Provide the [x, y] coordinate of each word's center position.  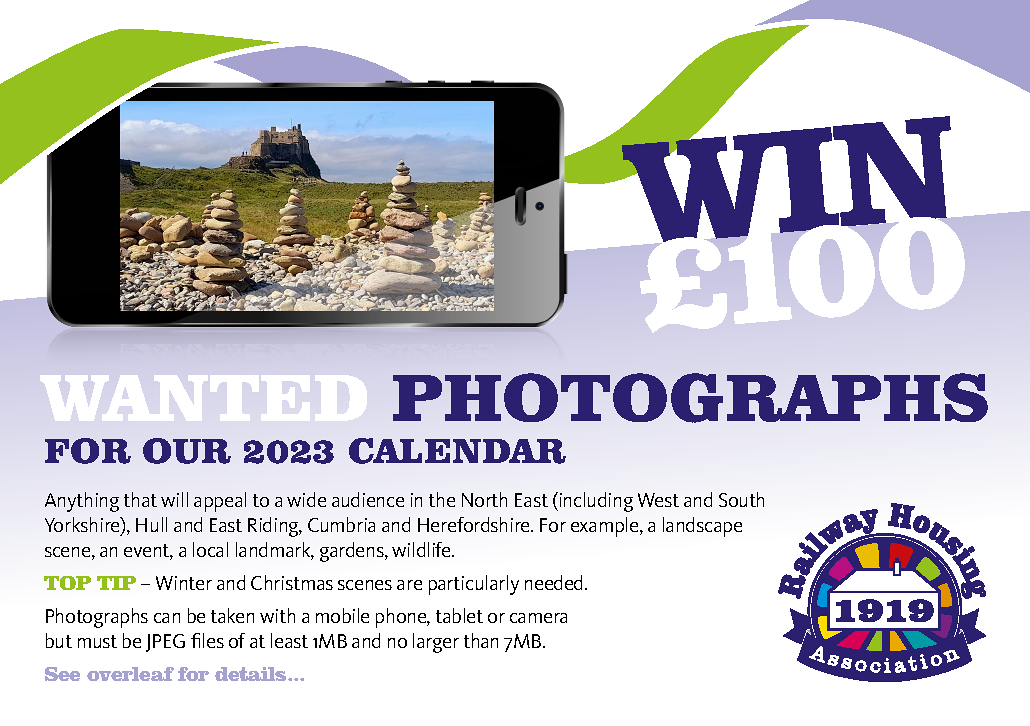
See [62, 674]
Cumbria [341, 524]
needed [555, 582]
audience [368, 499]
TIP [116, 583]
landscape [702, 527]
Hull [151, 524]
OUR [187, 451]
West [658, 500]
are [409, 585]
